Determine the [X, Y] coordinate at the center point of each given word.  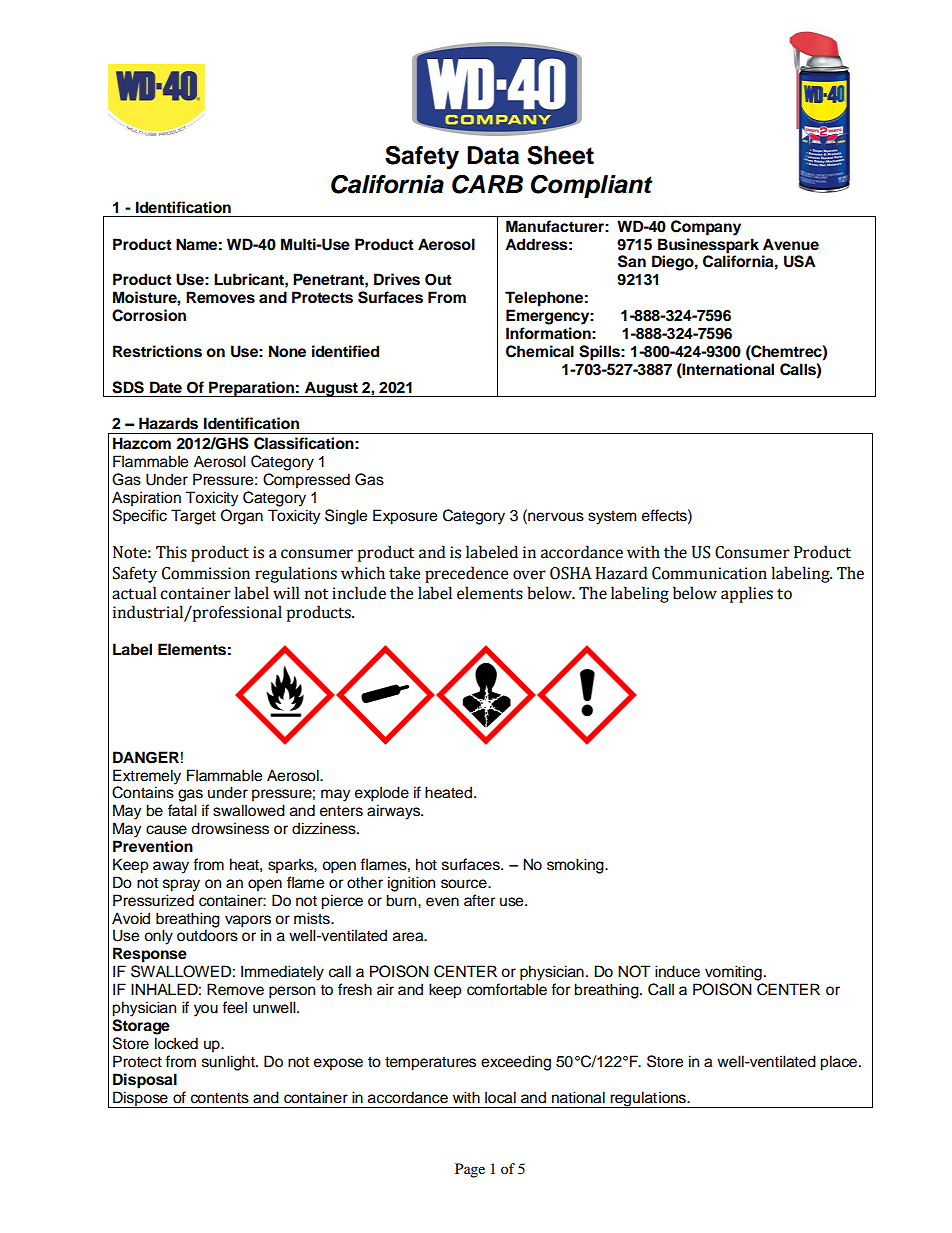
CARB [487, 184]
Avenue [791, 244]
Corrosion [149, 315]
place [838, 1063]
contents [220, 1098]
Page [470, 1170]
